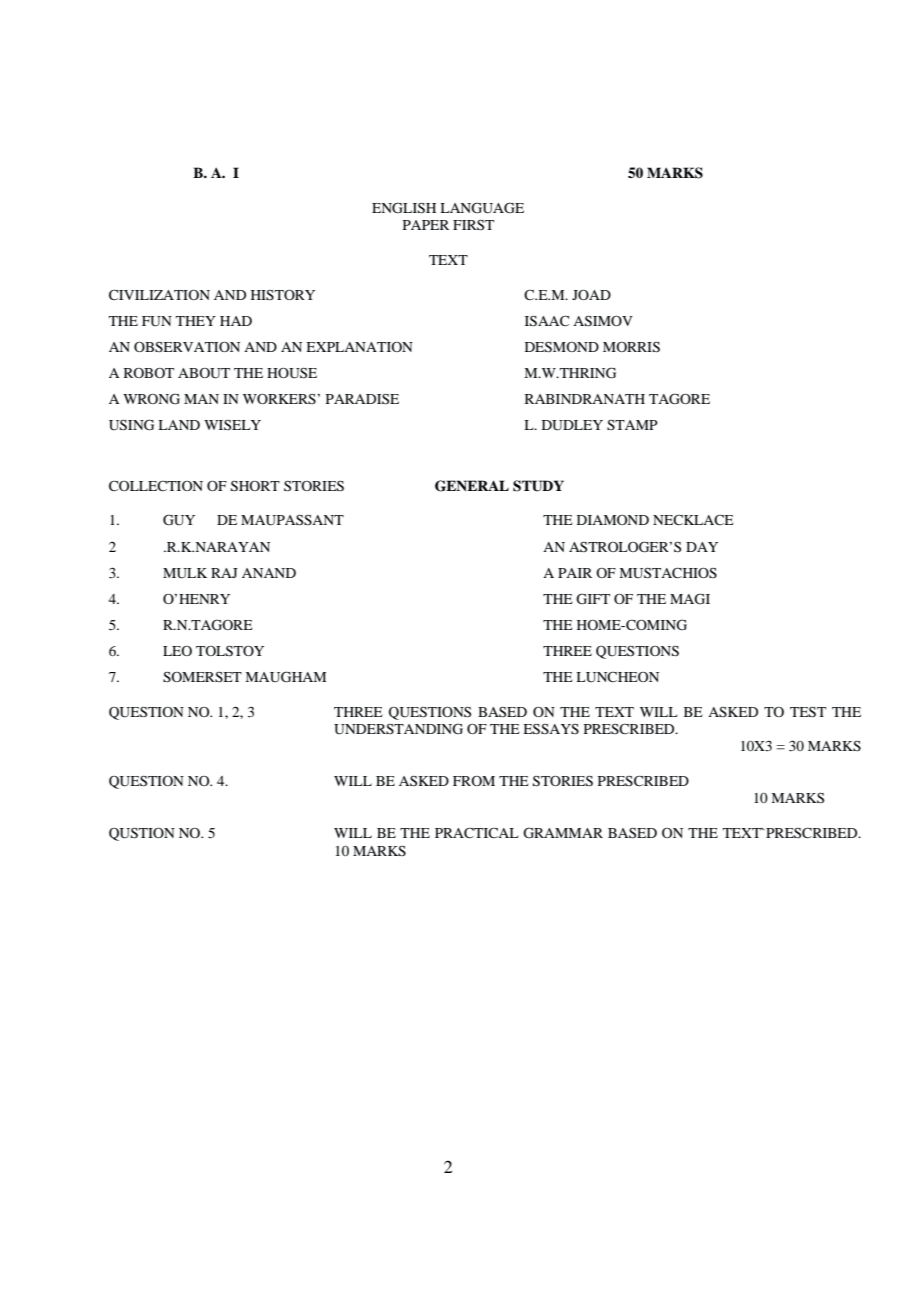  Describe the element at coordinates (230, 651) in the screenshot. I see `TOLSTOY` at that location.
